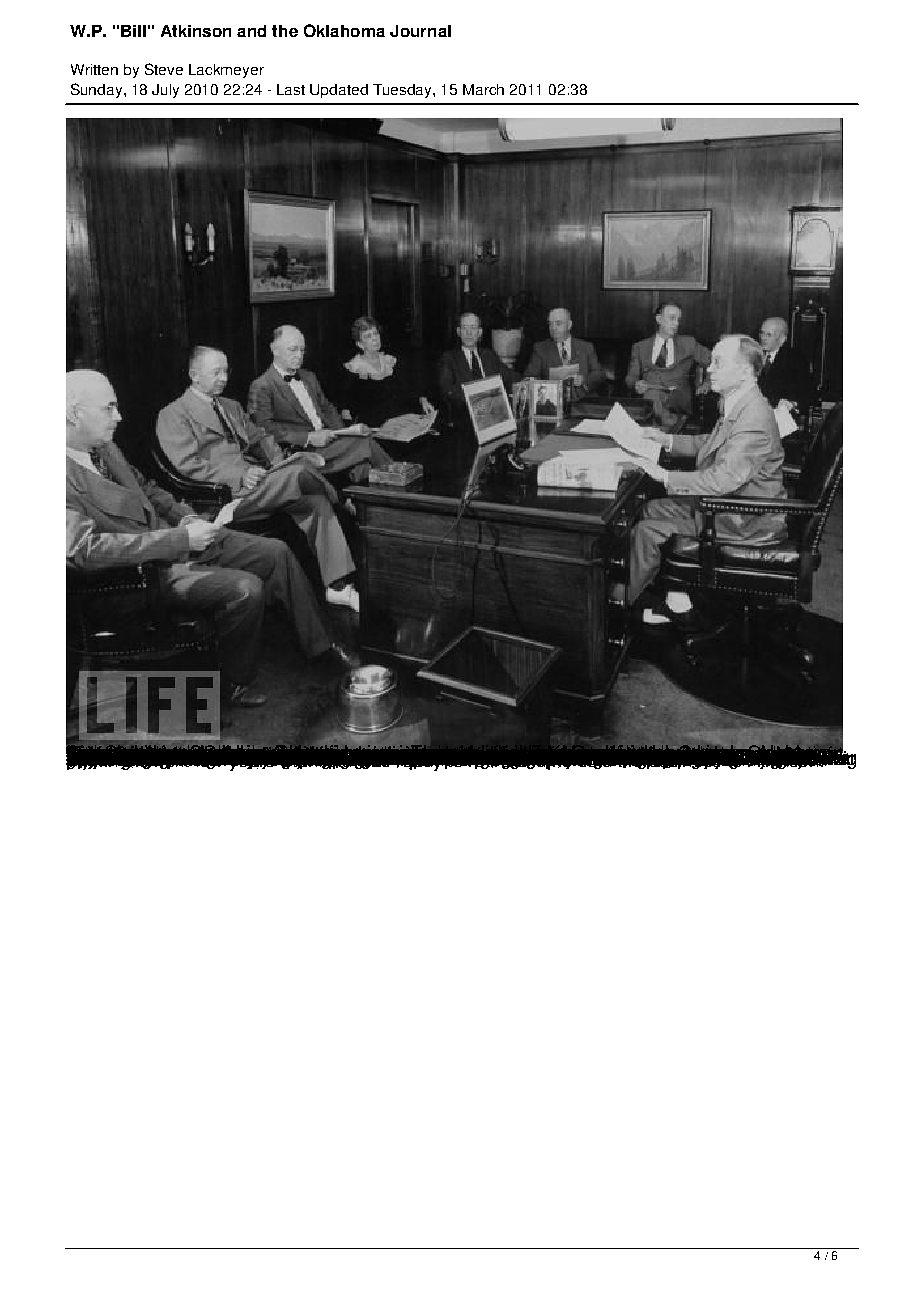 This page has height=1308, width=924. Describe the element at coordinates (339, 91) in the page. I see `Updated` at that location.
